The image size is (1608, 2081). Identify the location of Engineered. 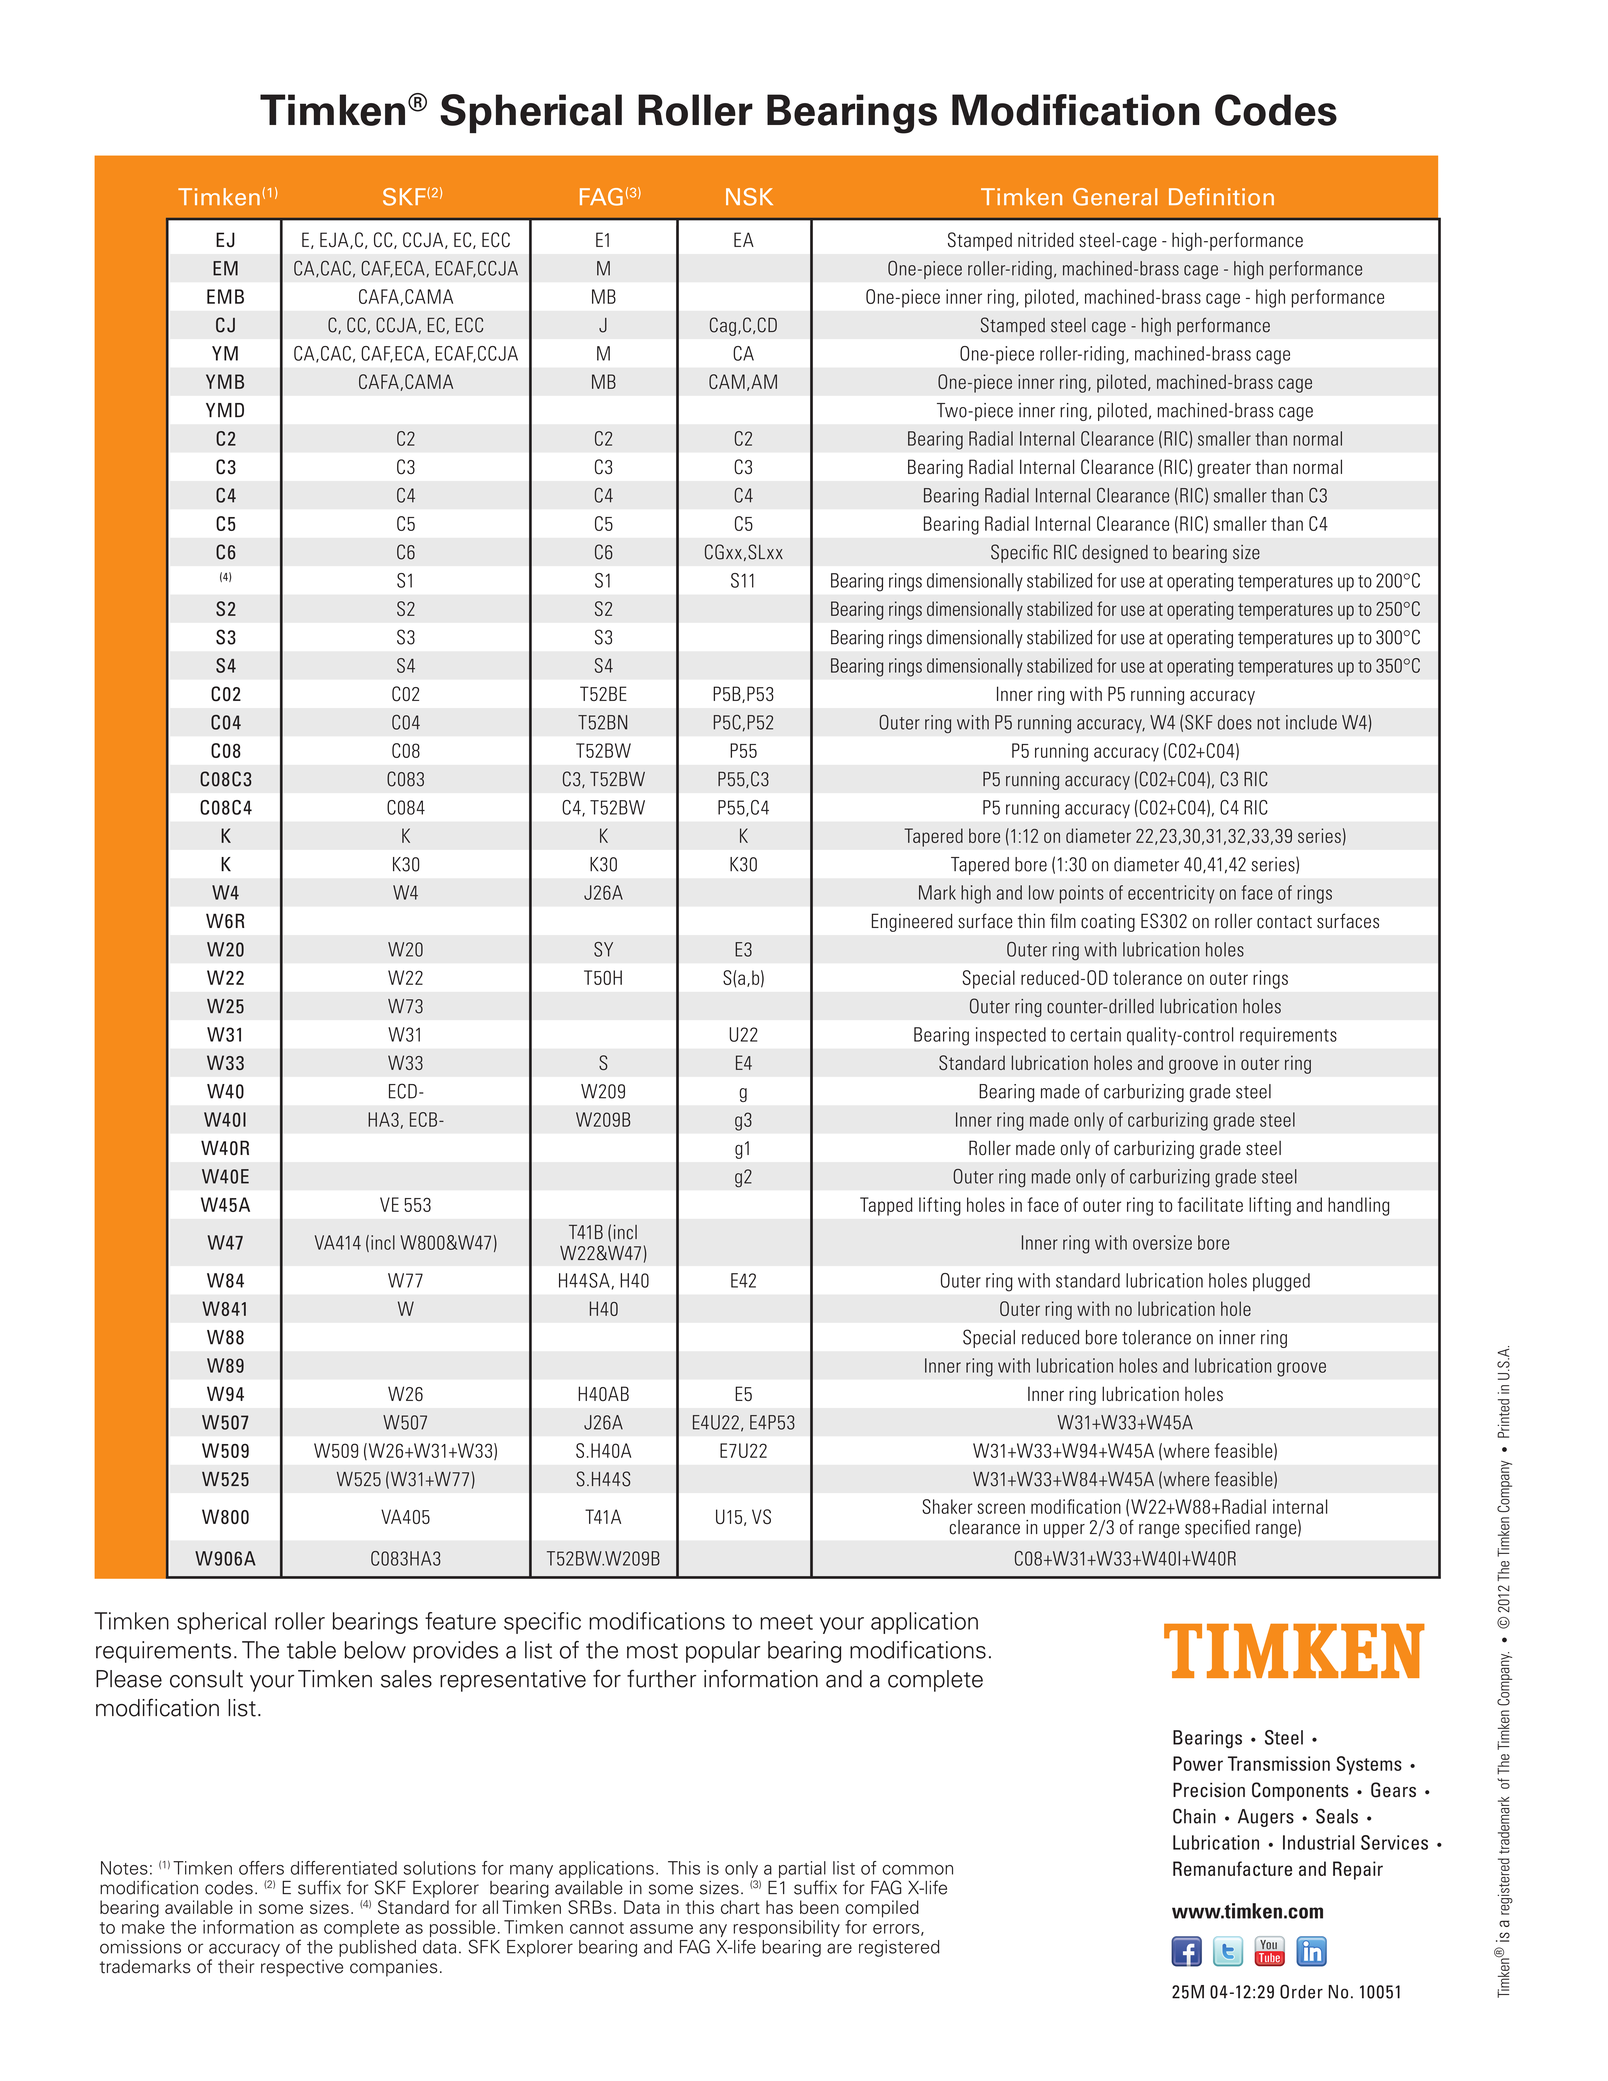
(912, 922).
